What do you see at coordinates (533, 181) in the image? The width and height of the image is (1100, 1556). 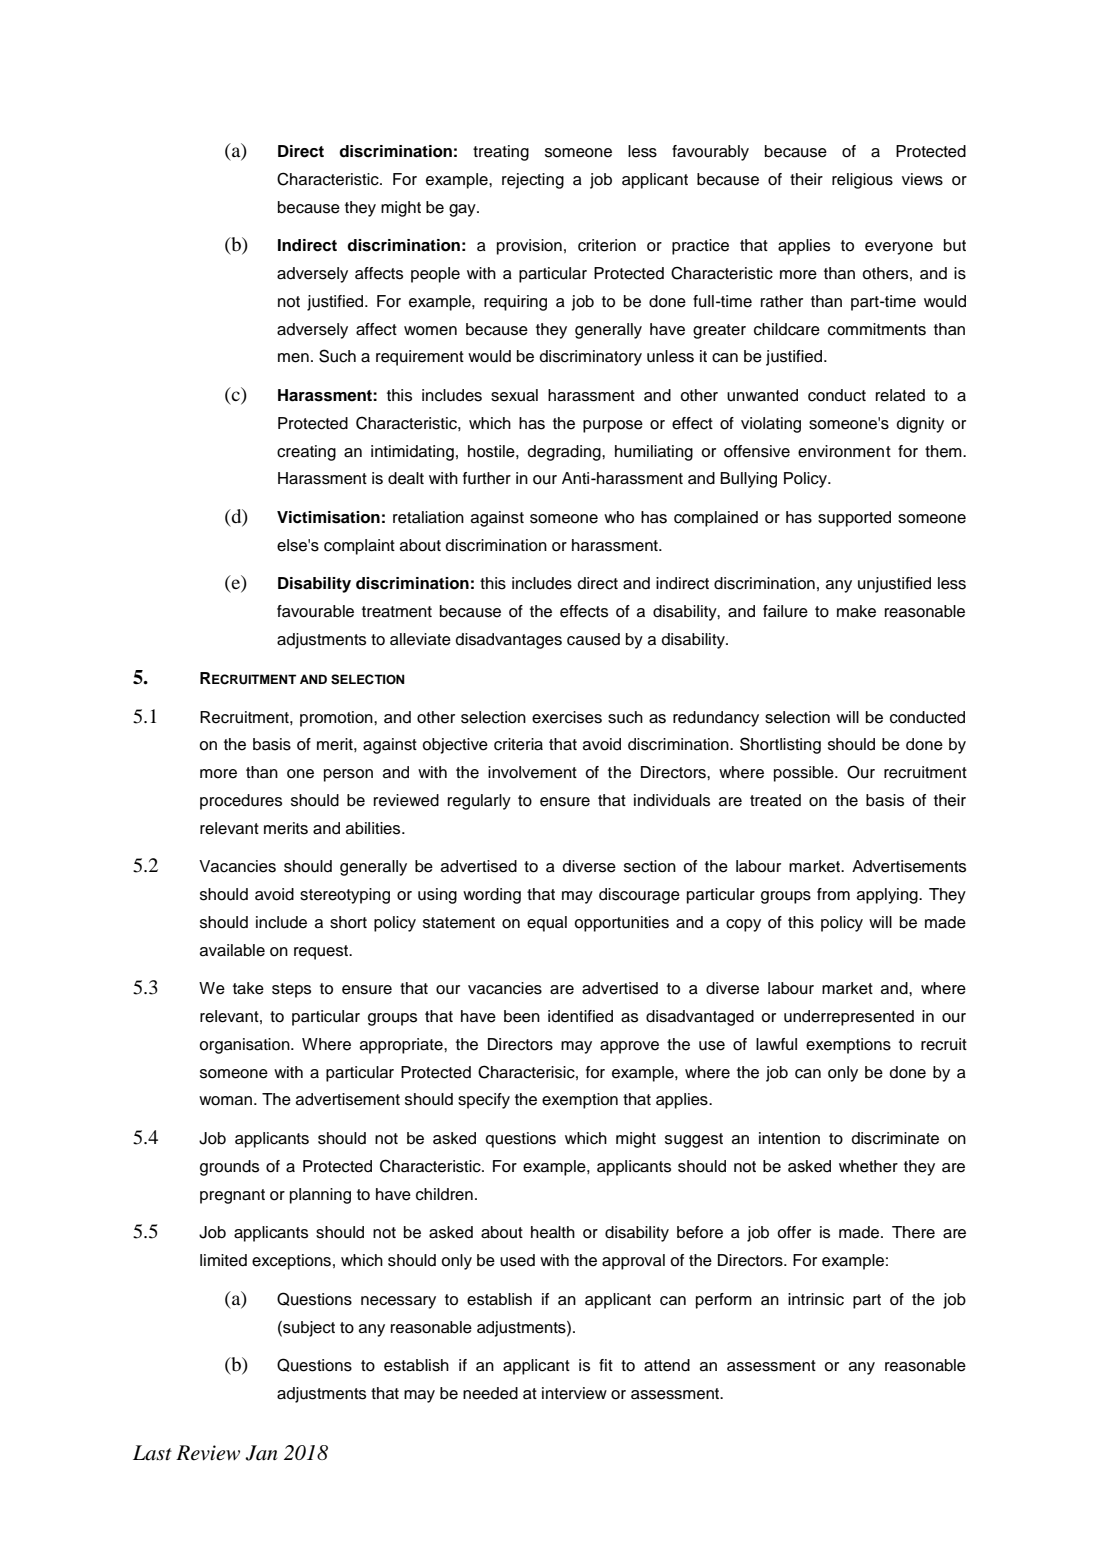 I see `rejecting` at bounding box center [533, 181].
